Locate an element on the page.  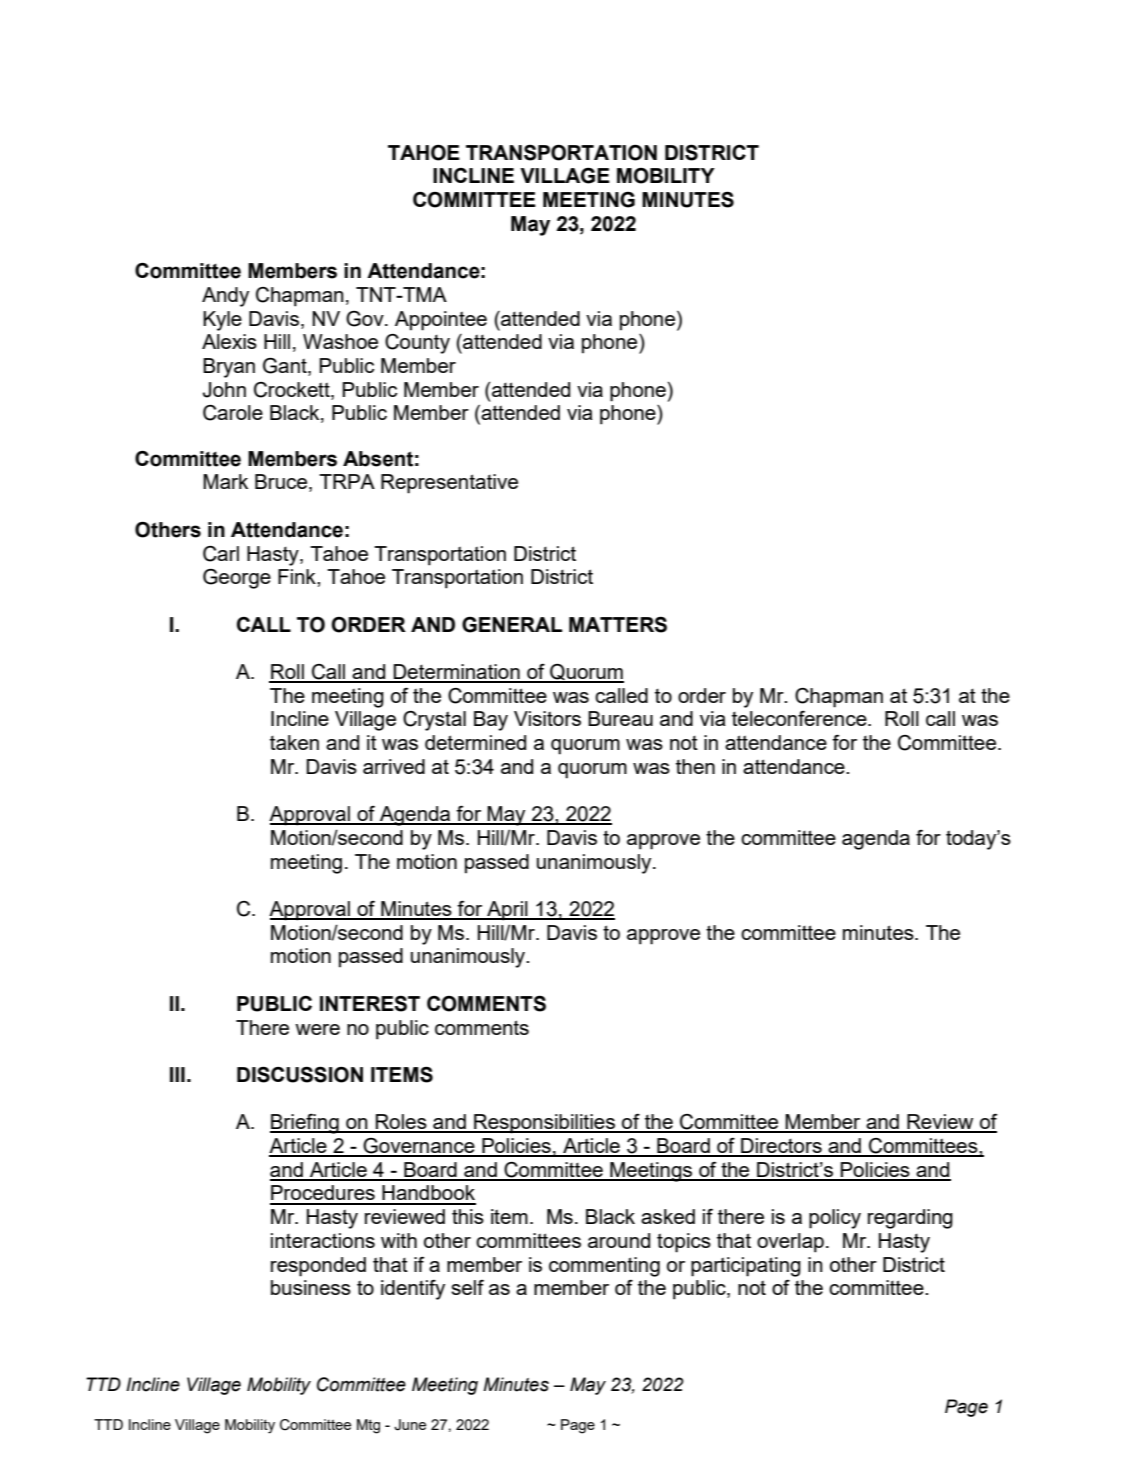
taken is located at coordinates (294, 742).
